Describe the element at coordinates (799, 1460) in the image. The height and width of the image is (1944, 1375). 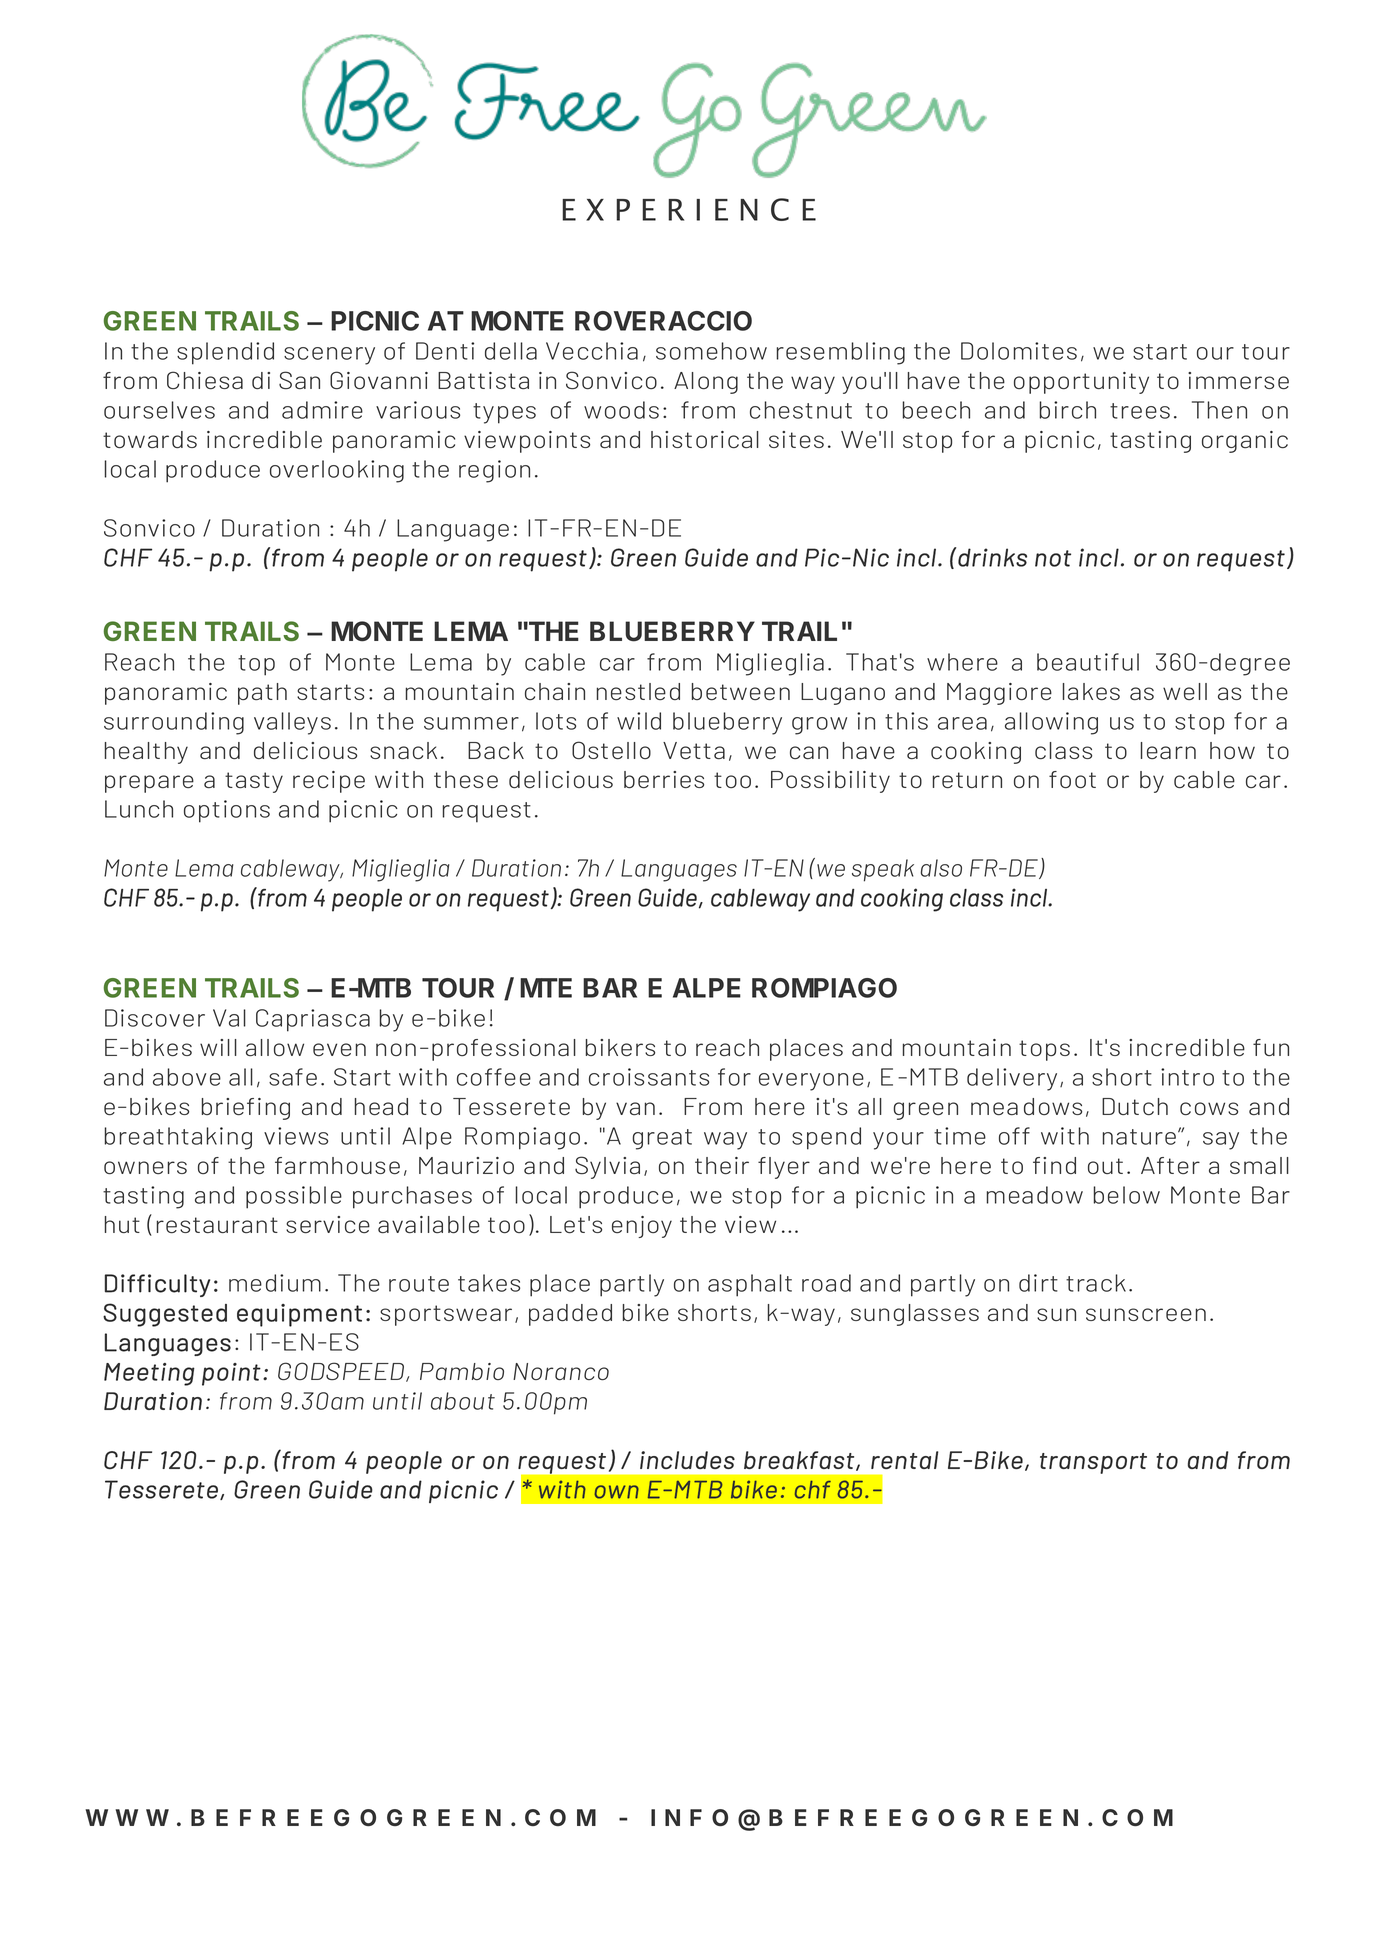
I see `breakfast` at that location.
